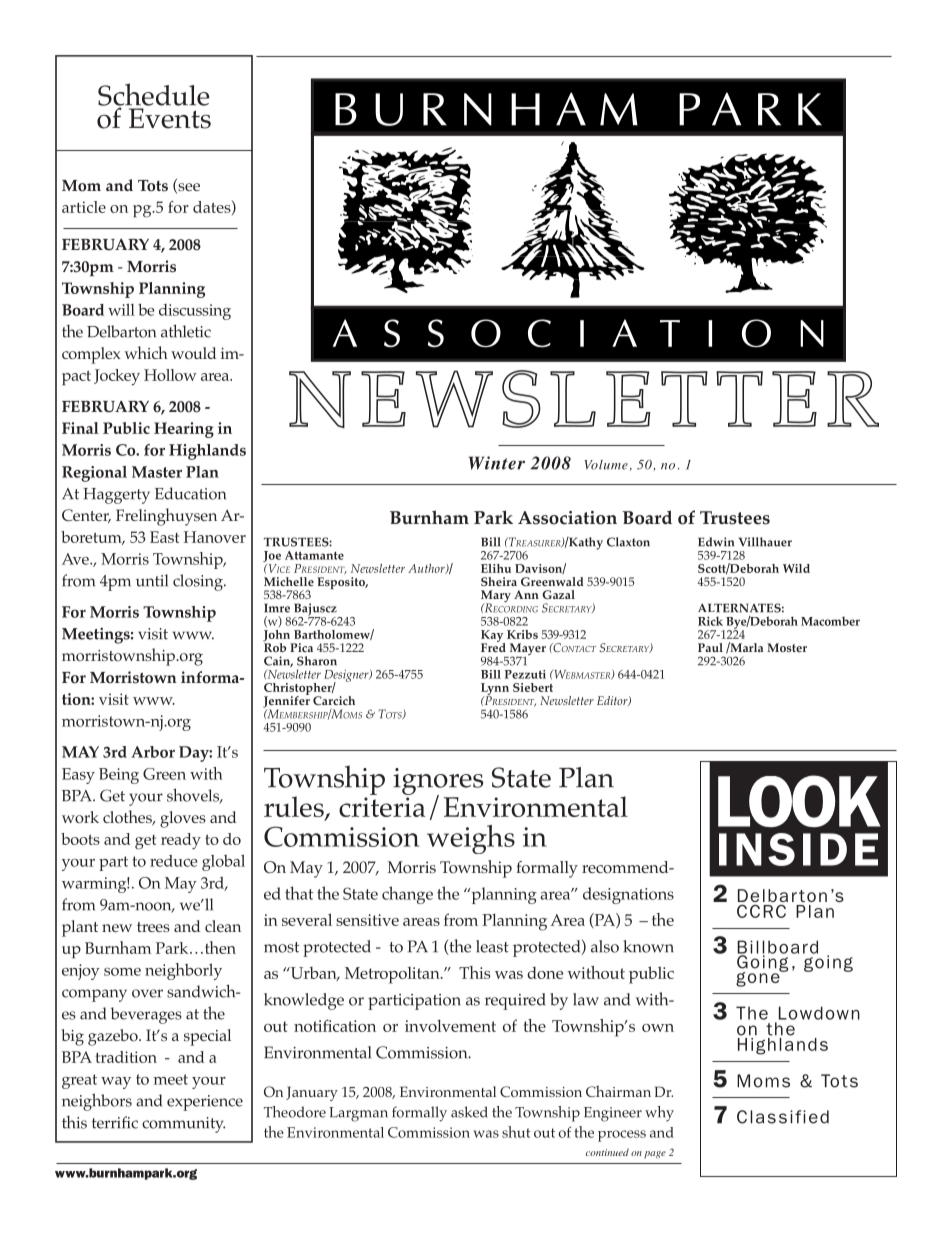 This document has width=952, height=1233. What do you see at coordinates (86, 516) in the document?
I see `Center` at bounding box center [86, 516].
